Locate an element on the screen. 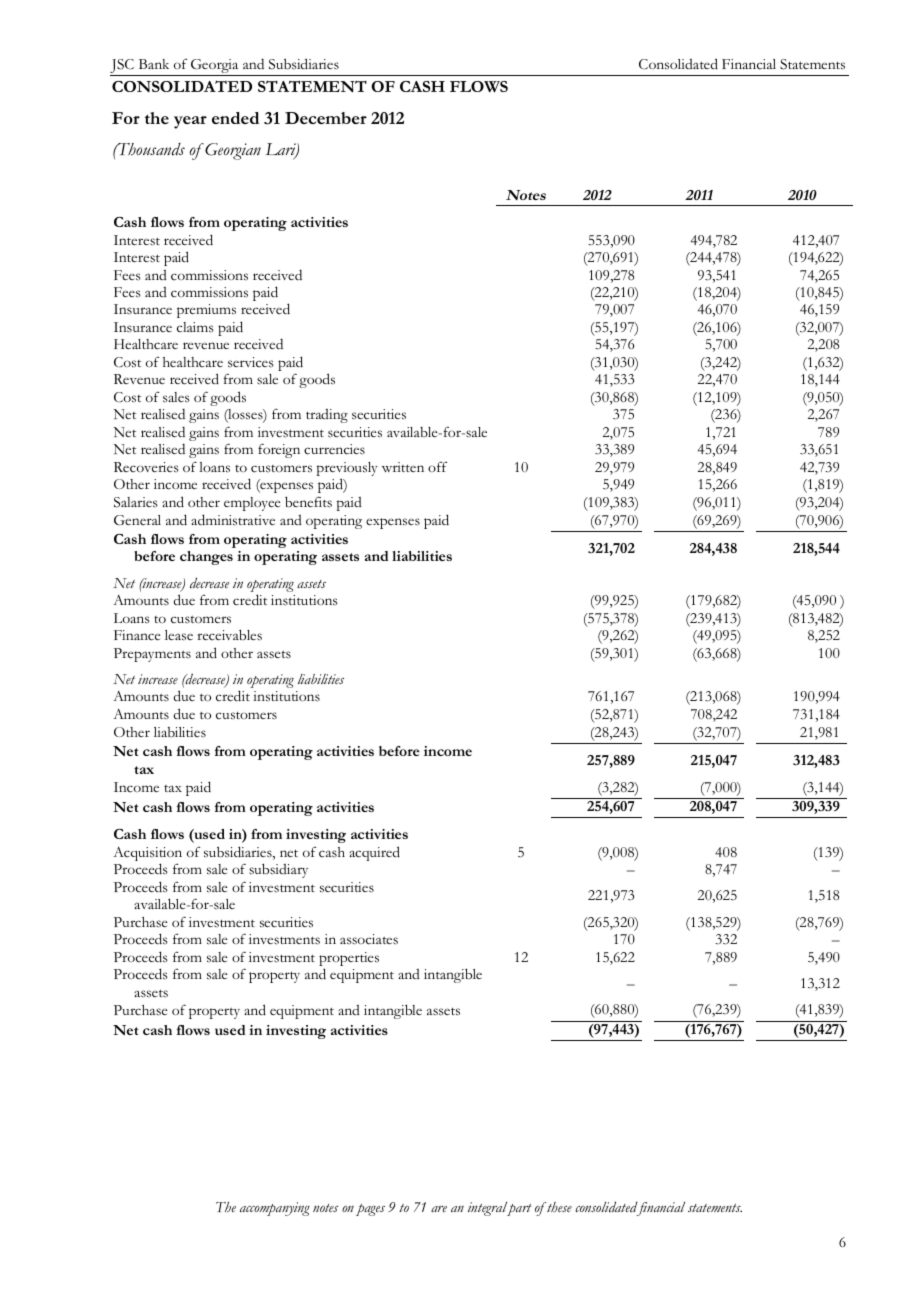 The image size is (924, 1308). year is located at coordinates (190, 122).
